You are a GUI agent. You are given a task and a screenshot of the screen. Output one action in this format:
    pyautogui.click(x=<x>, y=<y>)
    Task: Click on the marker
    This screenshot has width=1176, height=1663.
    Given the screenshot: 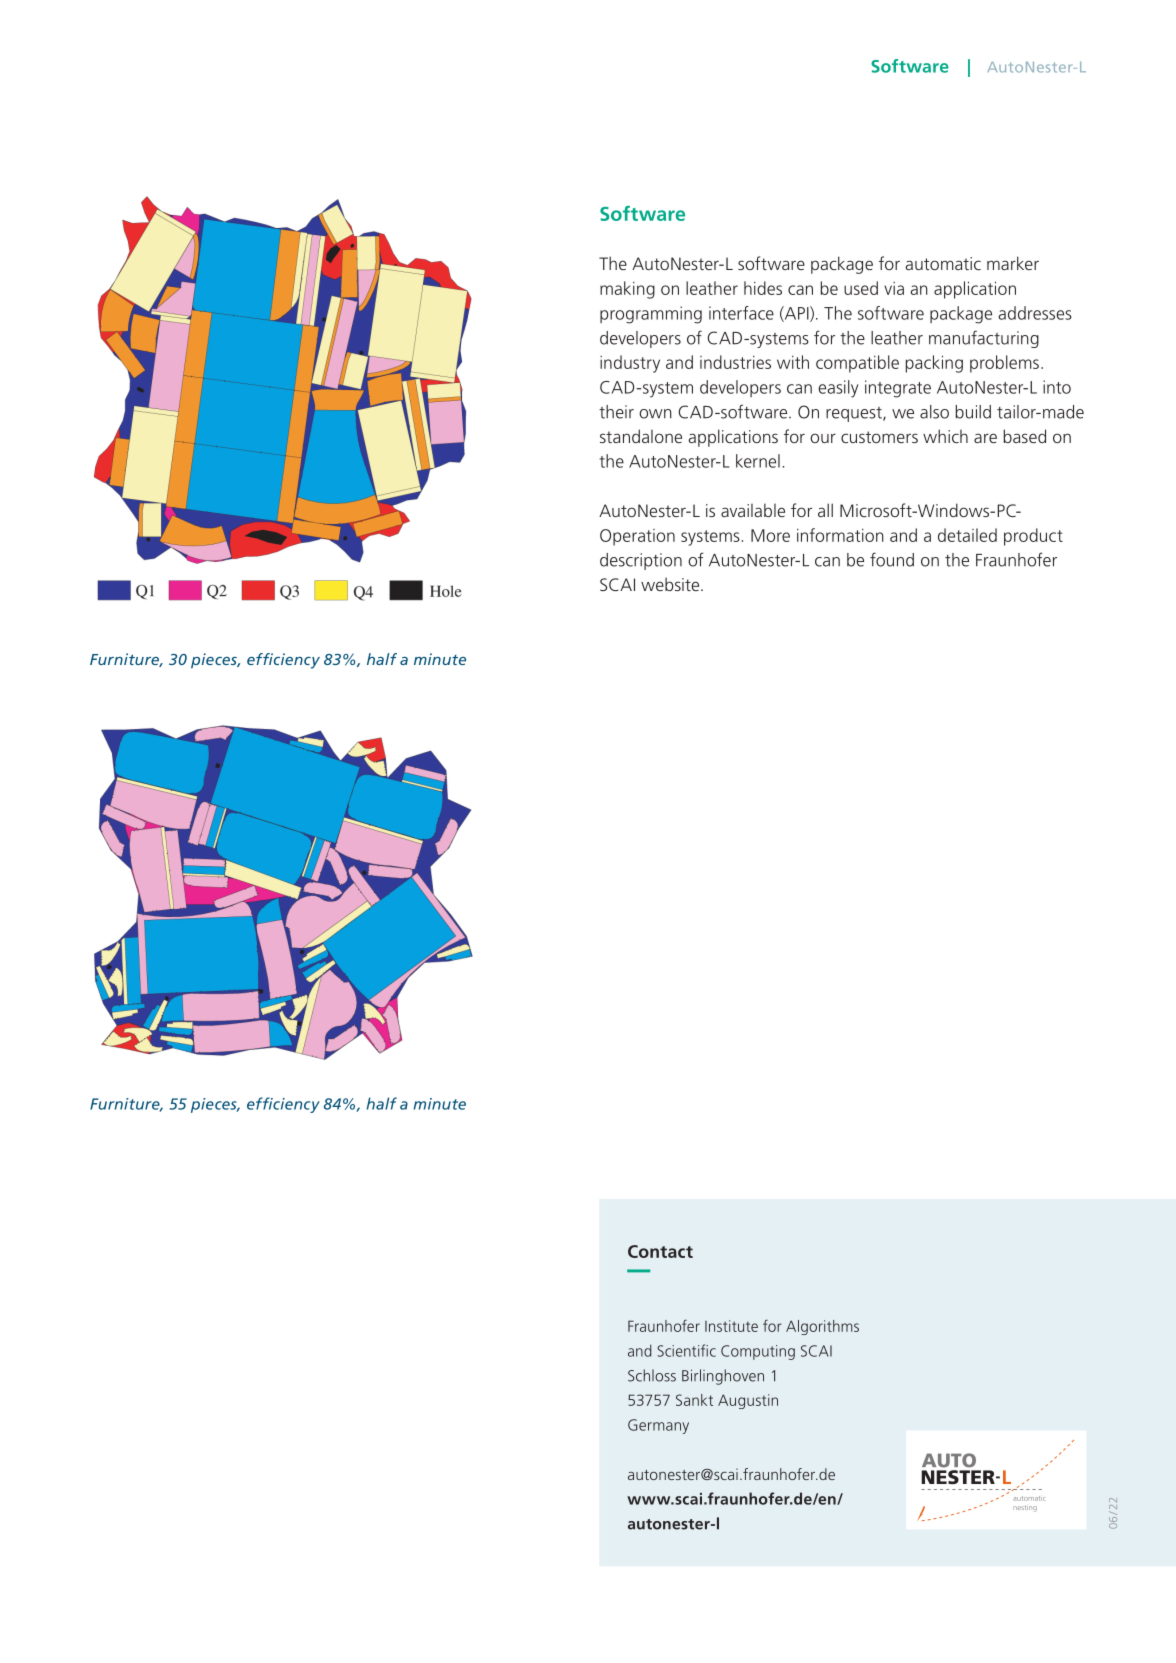 What is the action you would take?
    pyautogui.click(x=1013, y=263)
